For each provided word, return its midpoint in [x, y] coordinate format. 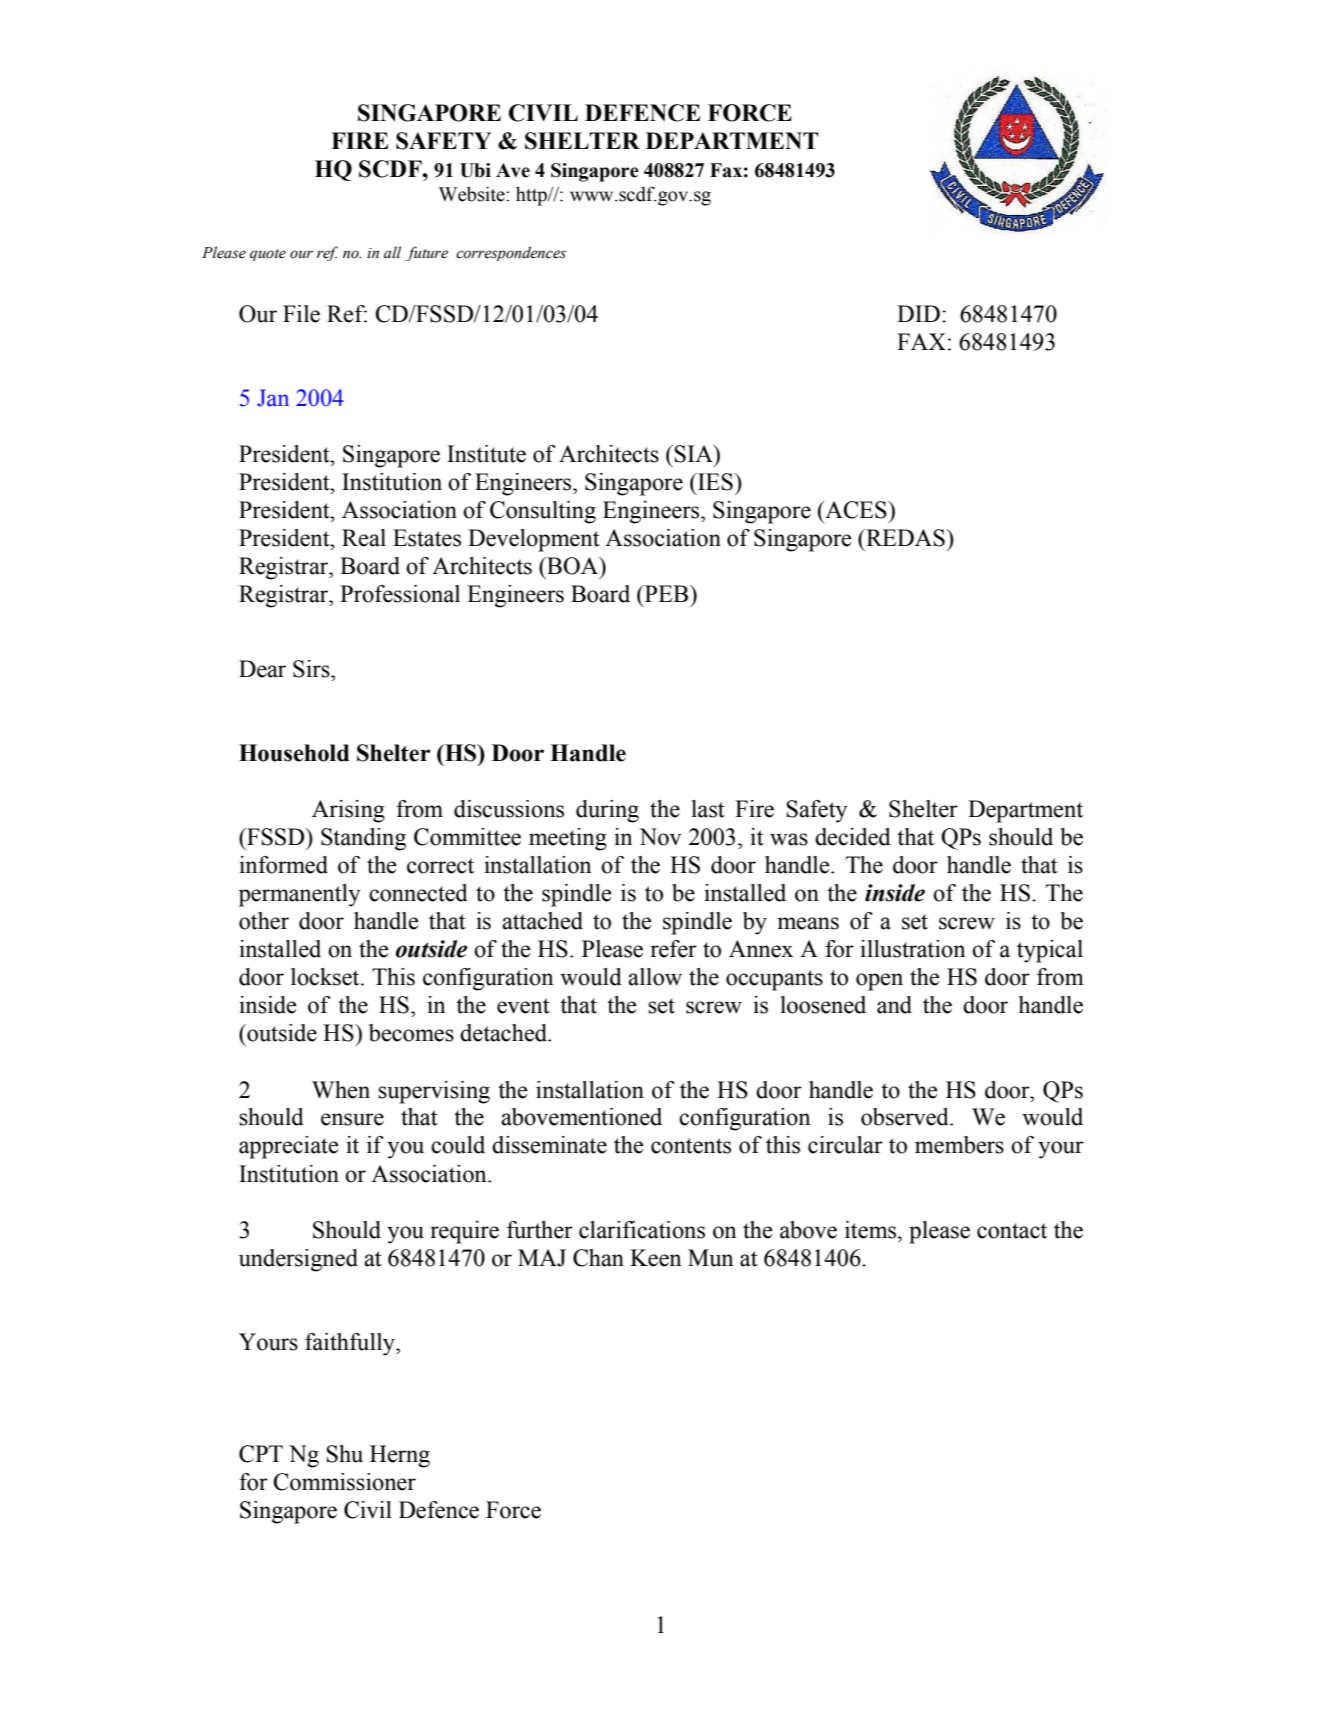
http [532, 196]
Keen [656, 1258]
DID [918, 313]
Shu [344, 1454]
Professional [400, 594]
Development [534, 540]
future [427, 253]
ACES [856, 510]
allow [655, 977]
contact [1012, 1231]
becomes [411, 1033]
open [879, 982]
